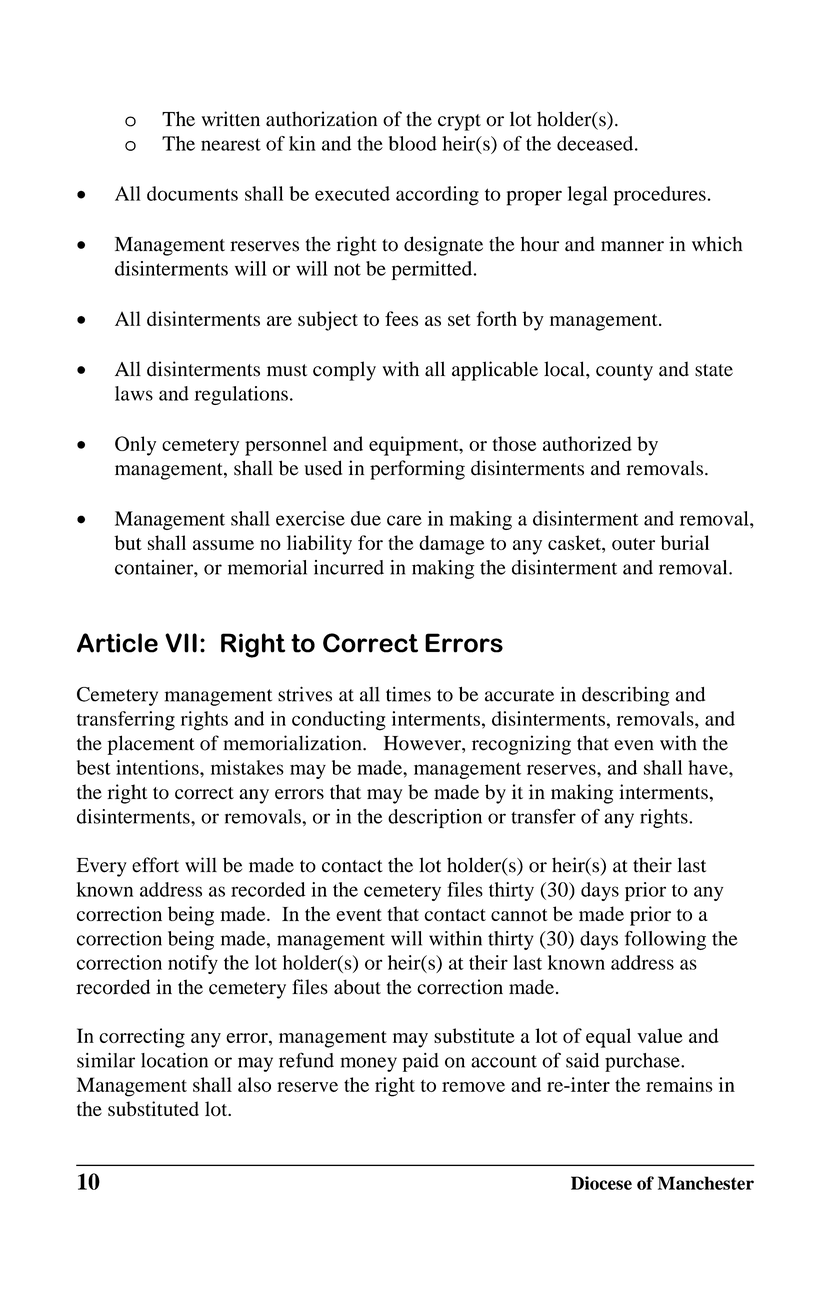 The width and height of the screenshot is (840, 1298). What do you see at coordinates (192, 193) in the screenshot?
I see `documents` at bounding box center [192, 193].
